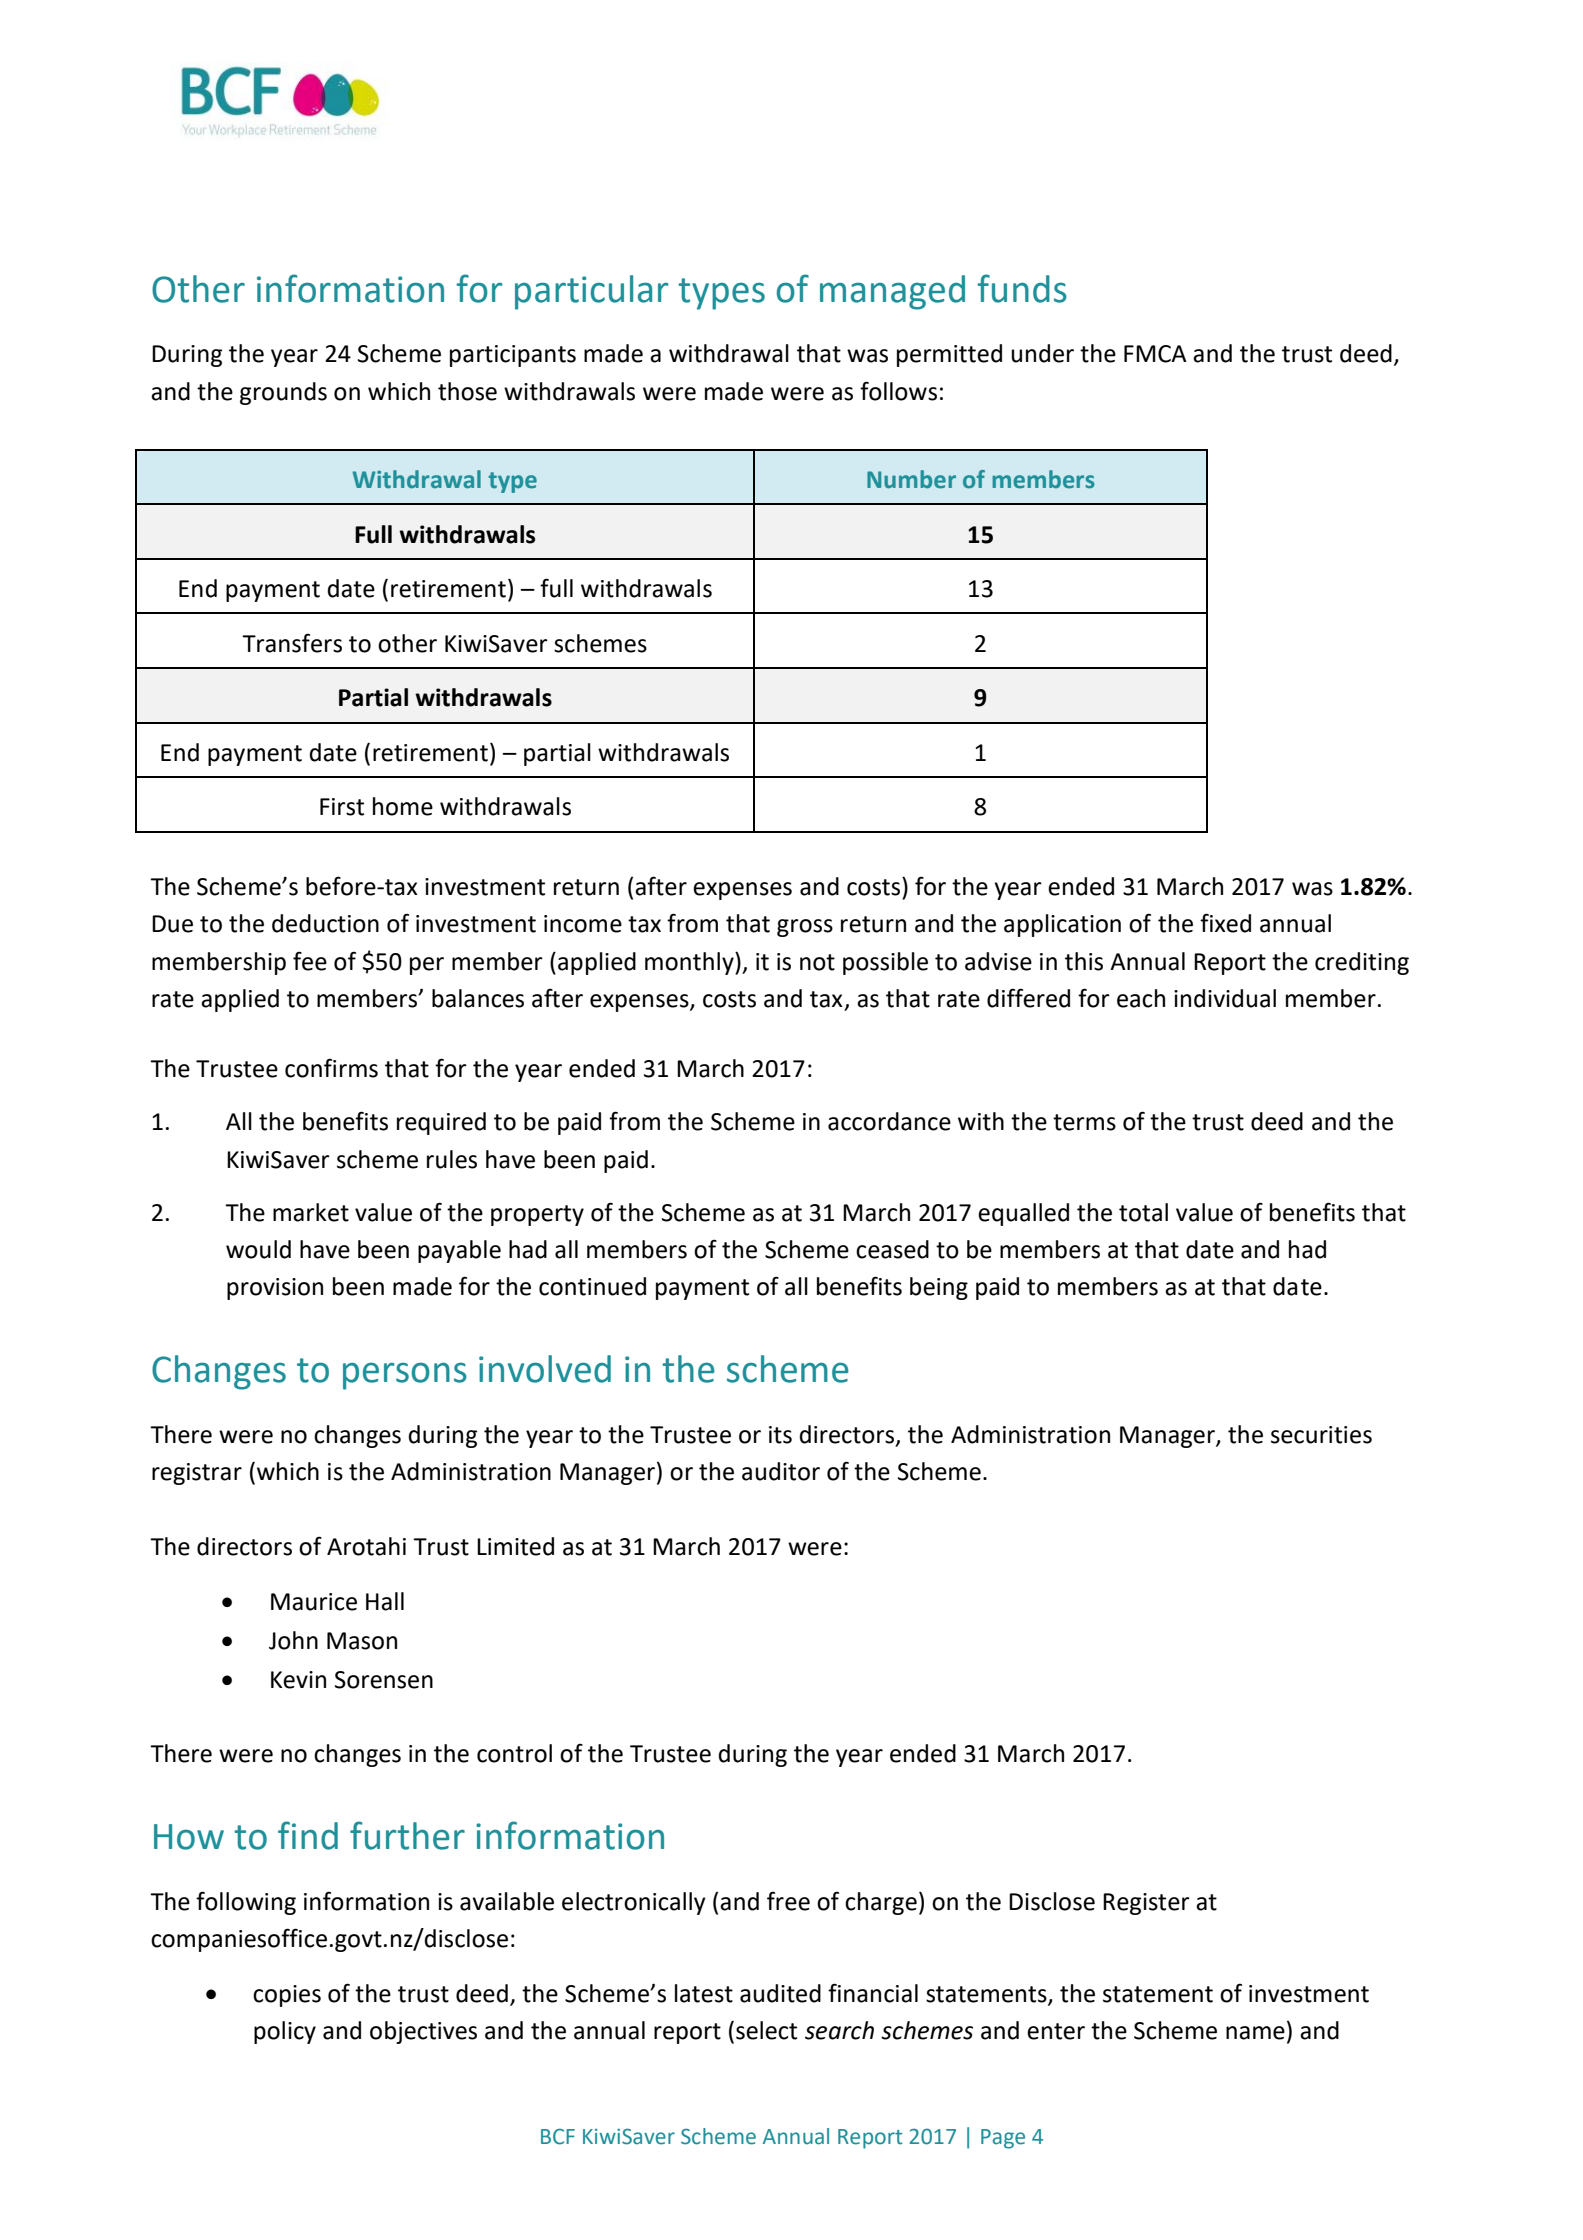  I want to click on Register, so click(1146, 1904).
